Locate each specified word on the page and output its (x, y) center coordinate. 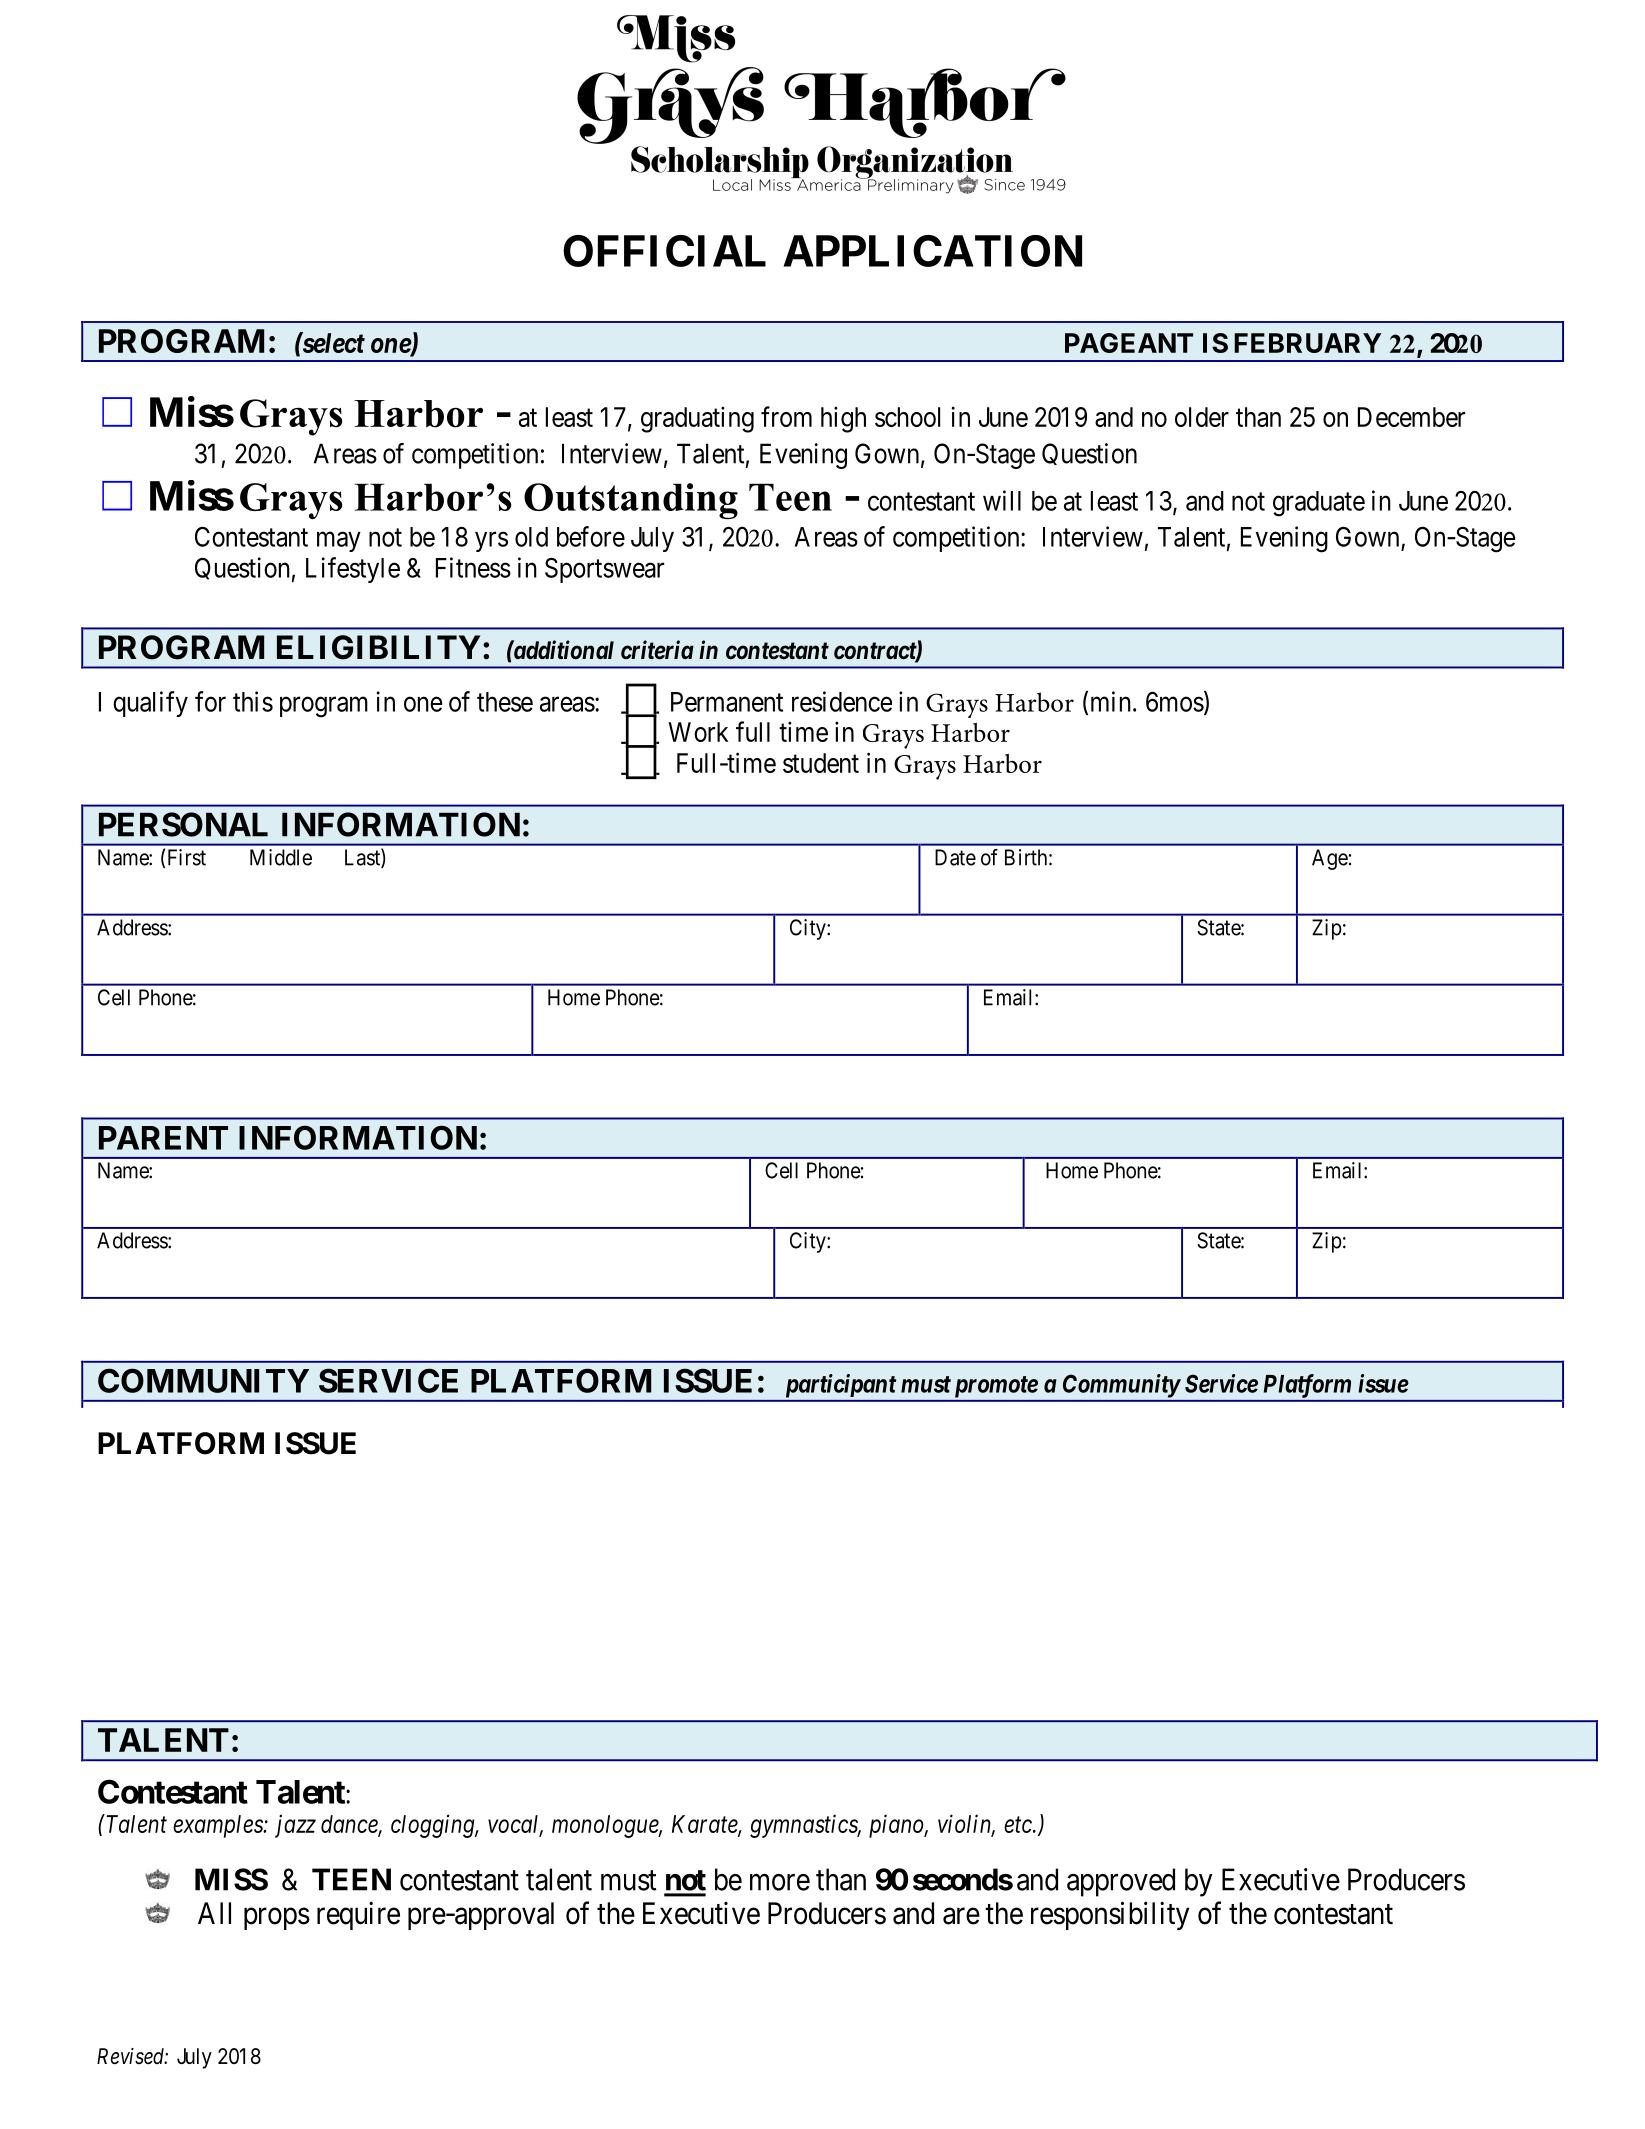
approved (1121, 1882)
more (780, 1882)
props (277, 1919)
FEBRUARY (1307, 343)
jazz (295, 1826)
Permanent (727, 702)
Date (955, 857)
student (821, 763)
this (253, 701)
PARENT (163, 1138)
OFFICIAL (664, 251)
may (339, 542)
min (1111, 701)
